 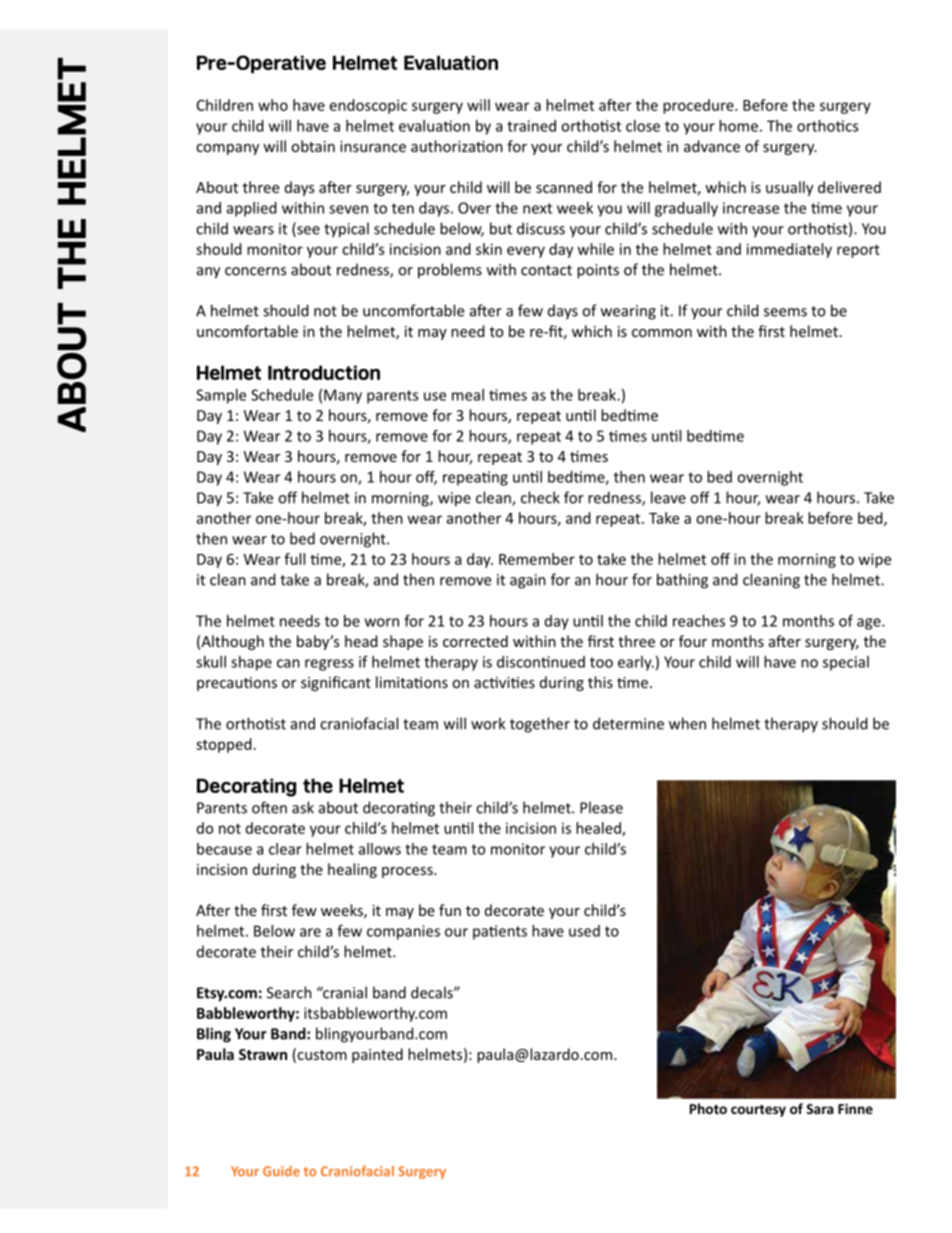 I want to click on Photo, so click(x=708, y=1108).
